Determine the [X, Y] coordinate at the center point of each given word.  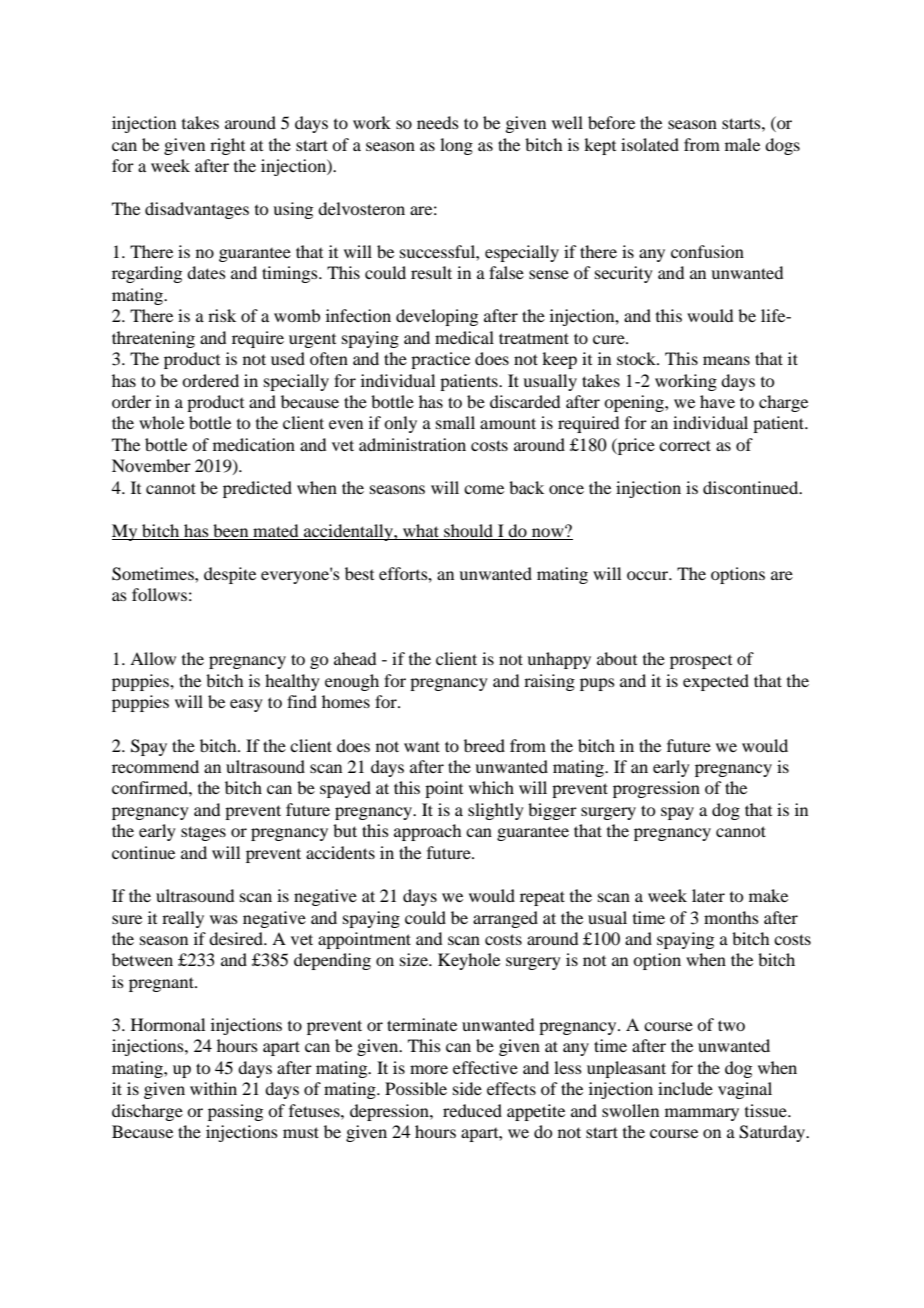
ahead [355, 658]
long [456, 146]
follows [159, 594]
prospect [701, 662]
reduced [472, 1110]
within [213, 1088]
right [227, 146]
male [742, 144]
